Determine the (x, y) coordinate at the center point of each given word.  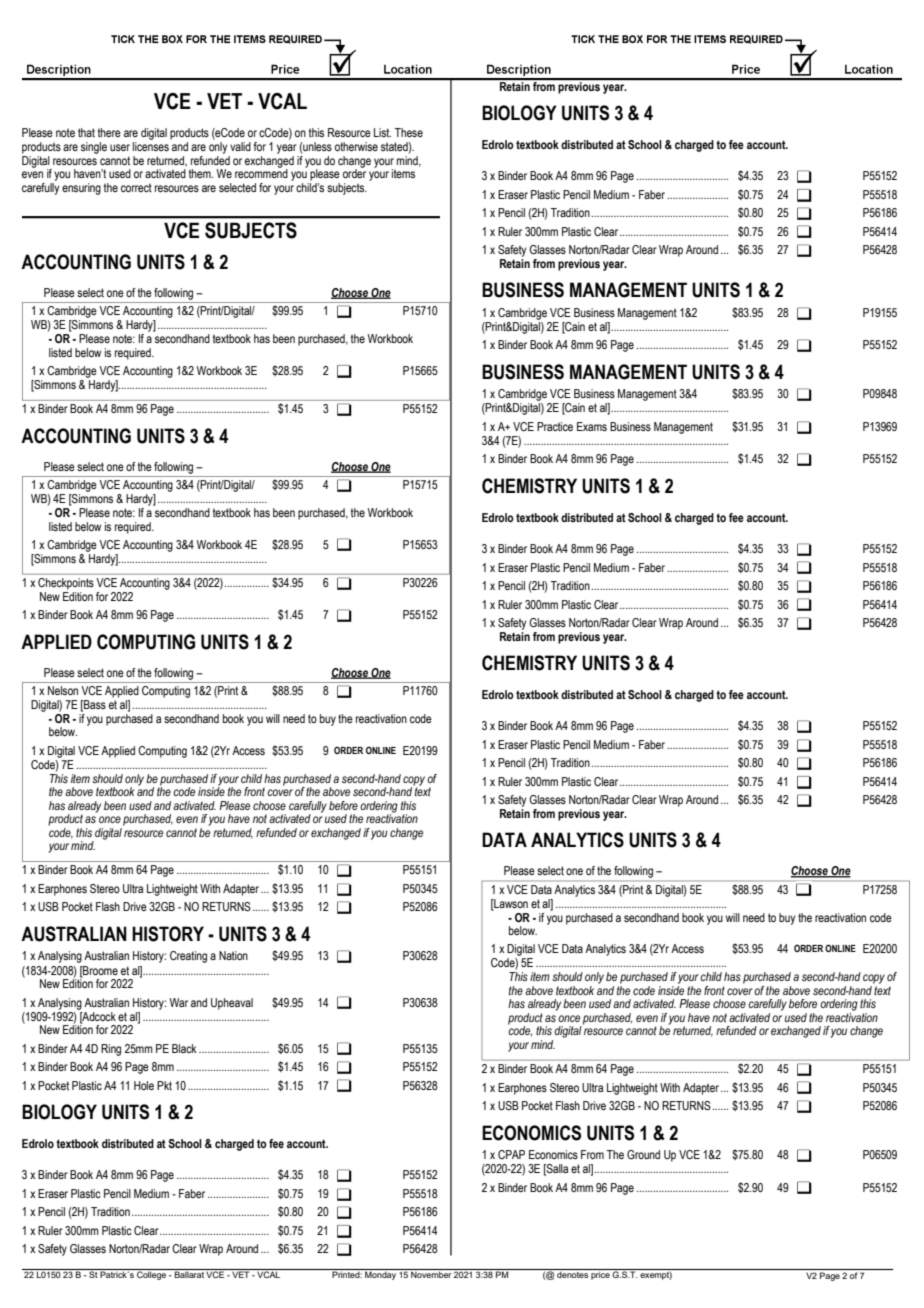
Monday (380, 1274)
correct (136, 187)
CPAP (511, 1154)
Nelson (63, 690)
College (152, 1274)
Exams (592, 426)
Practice (555, 426)
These (409, 132)
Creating (188, 957)
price (600, 1274)
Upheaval (232, 1004)
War (179, 1002)
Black (184, 1048)
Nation (233, 955)
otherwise (356, 146)
